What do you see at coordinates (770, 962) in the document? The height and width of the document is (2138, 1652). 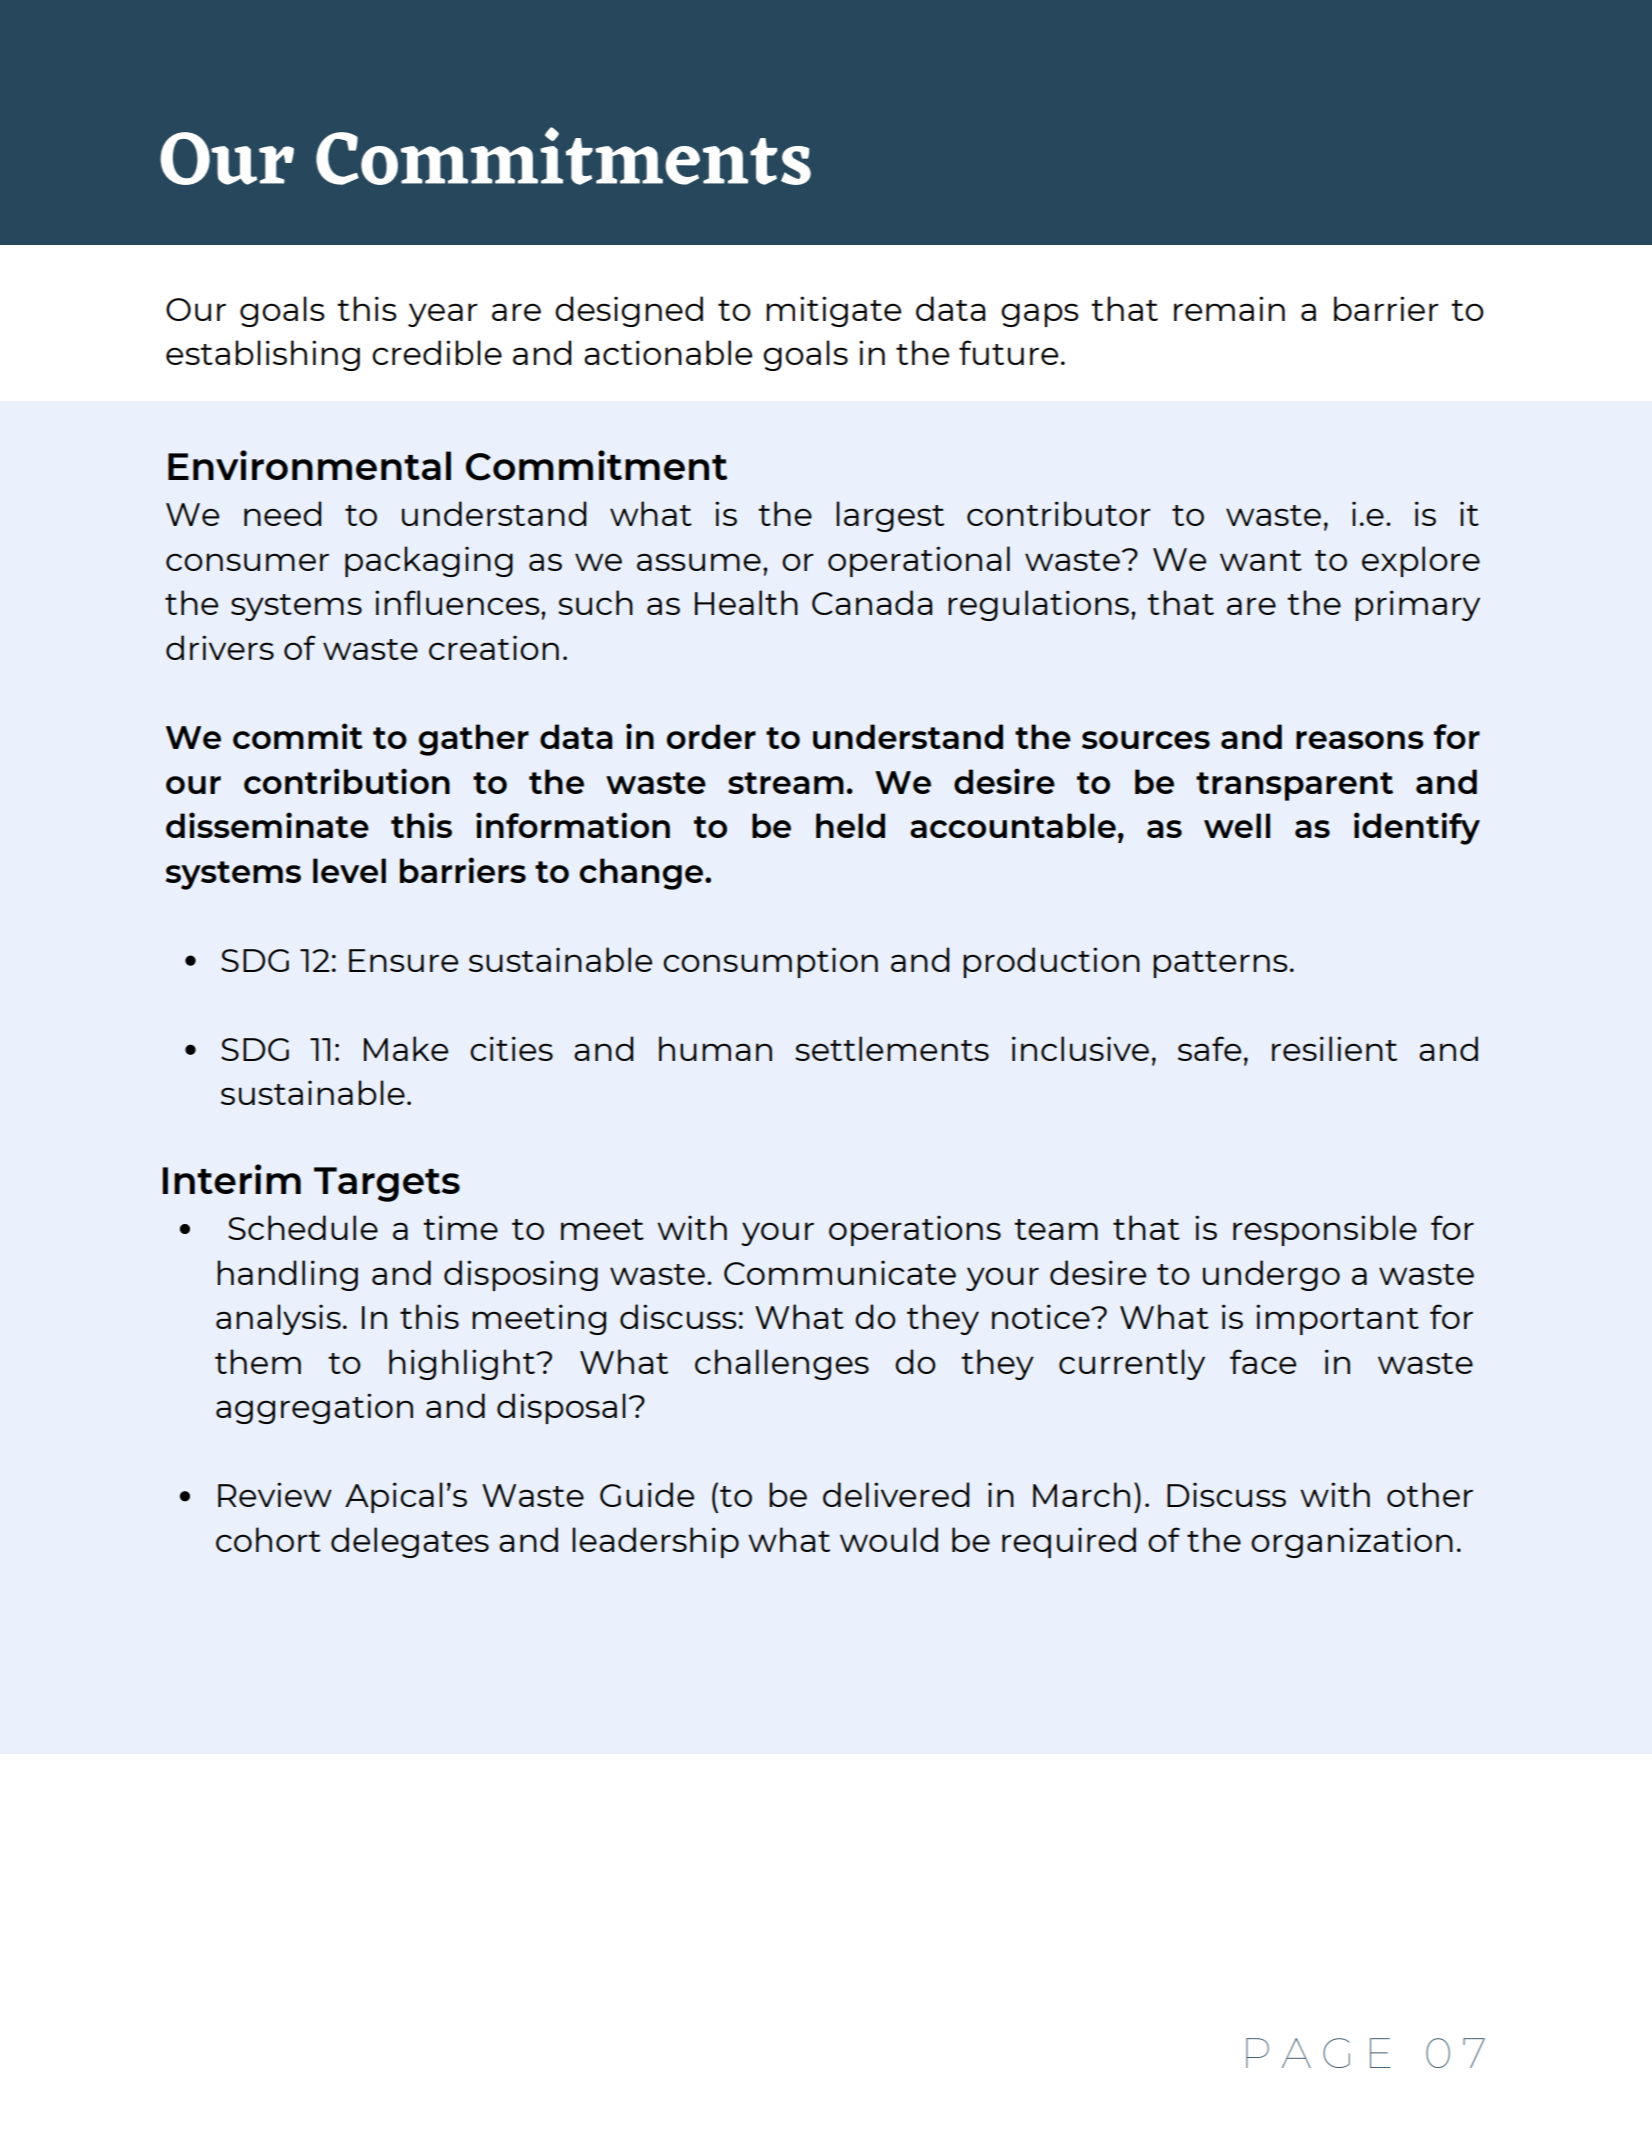 I see `consumption` at bounding box center [770, 962].
